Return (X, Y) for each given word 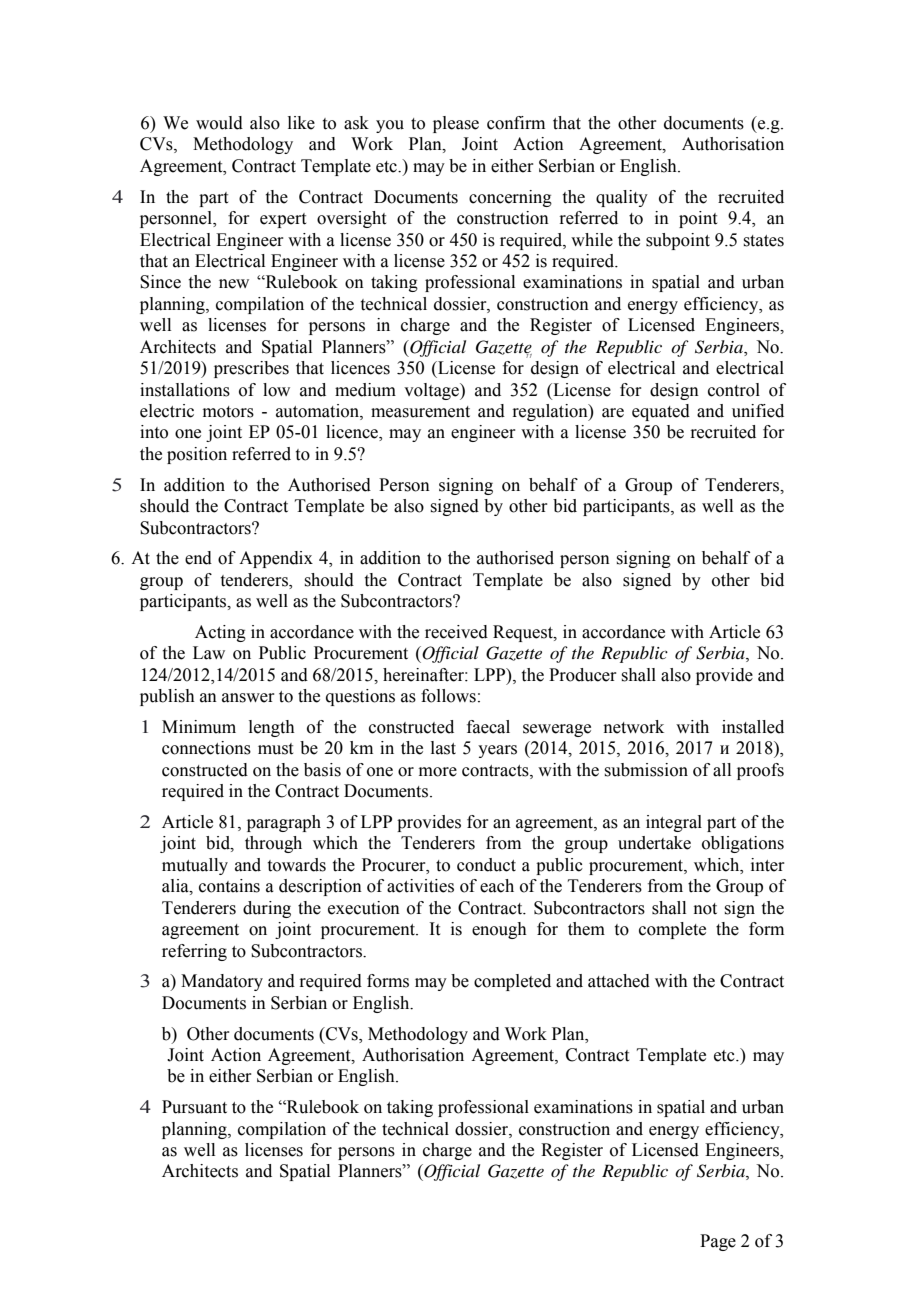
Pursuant (194, 1107)
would (219, 123)
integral (674, 823)
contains (229, 886)
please (456, 124)
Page (718, 1242)
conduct (486, 865)
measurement (420, 412)
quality (622, 198)
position (197, 455)
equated (661, 412)
